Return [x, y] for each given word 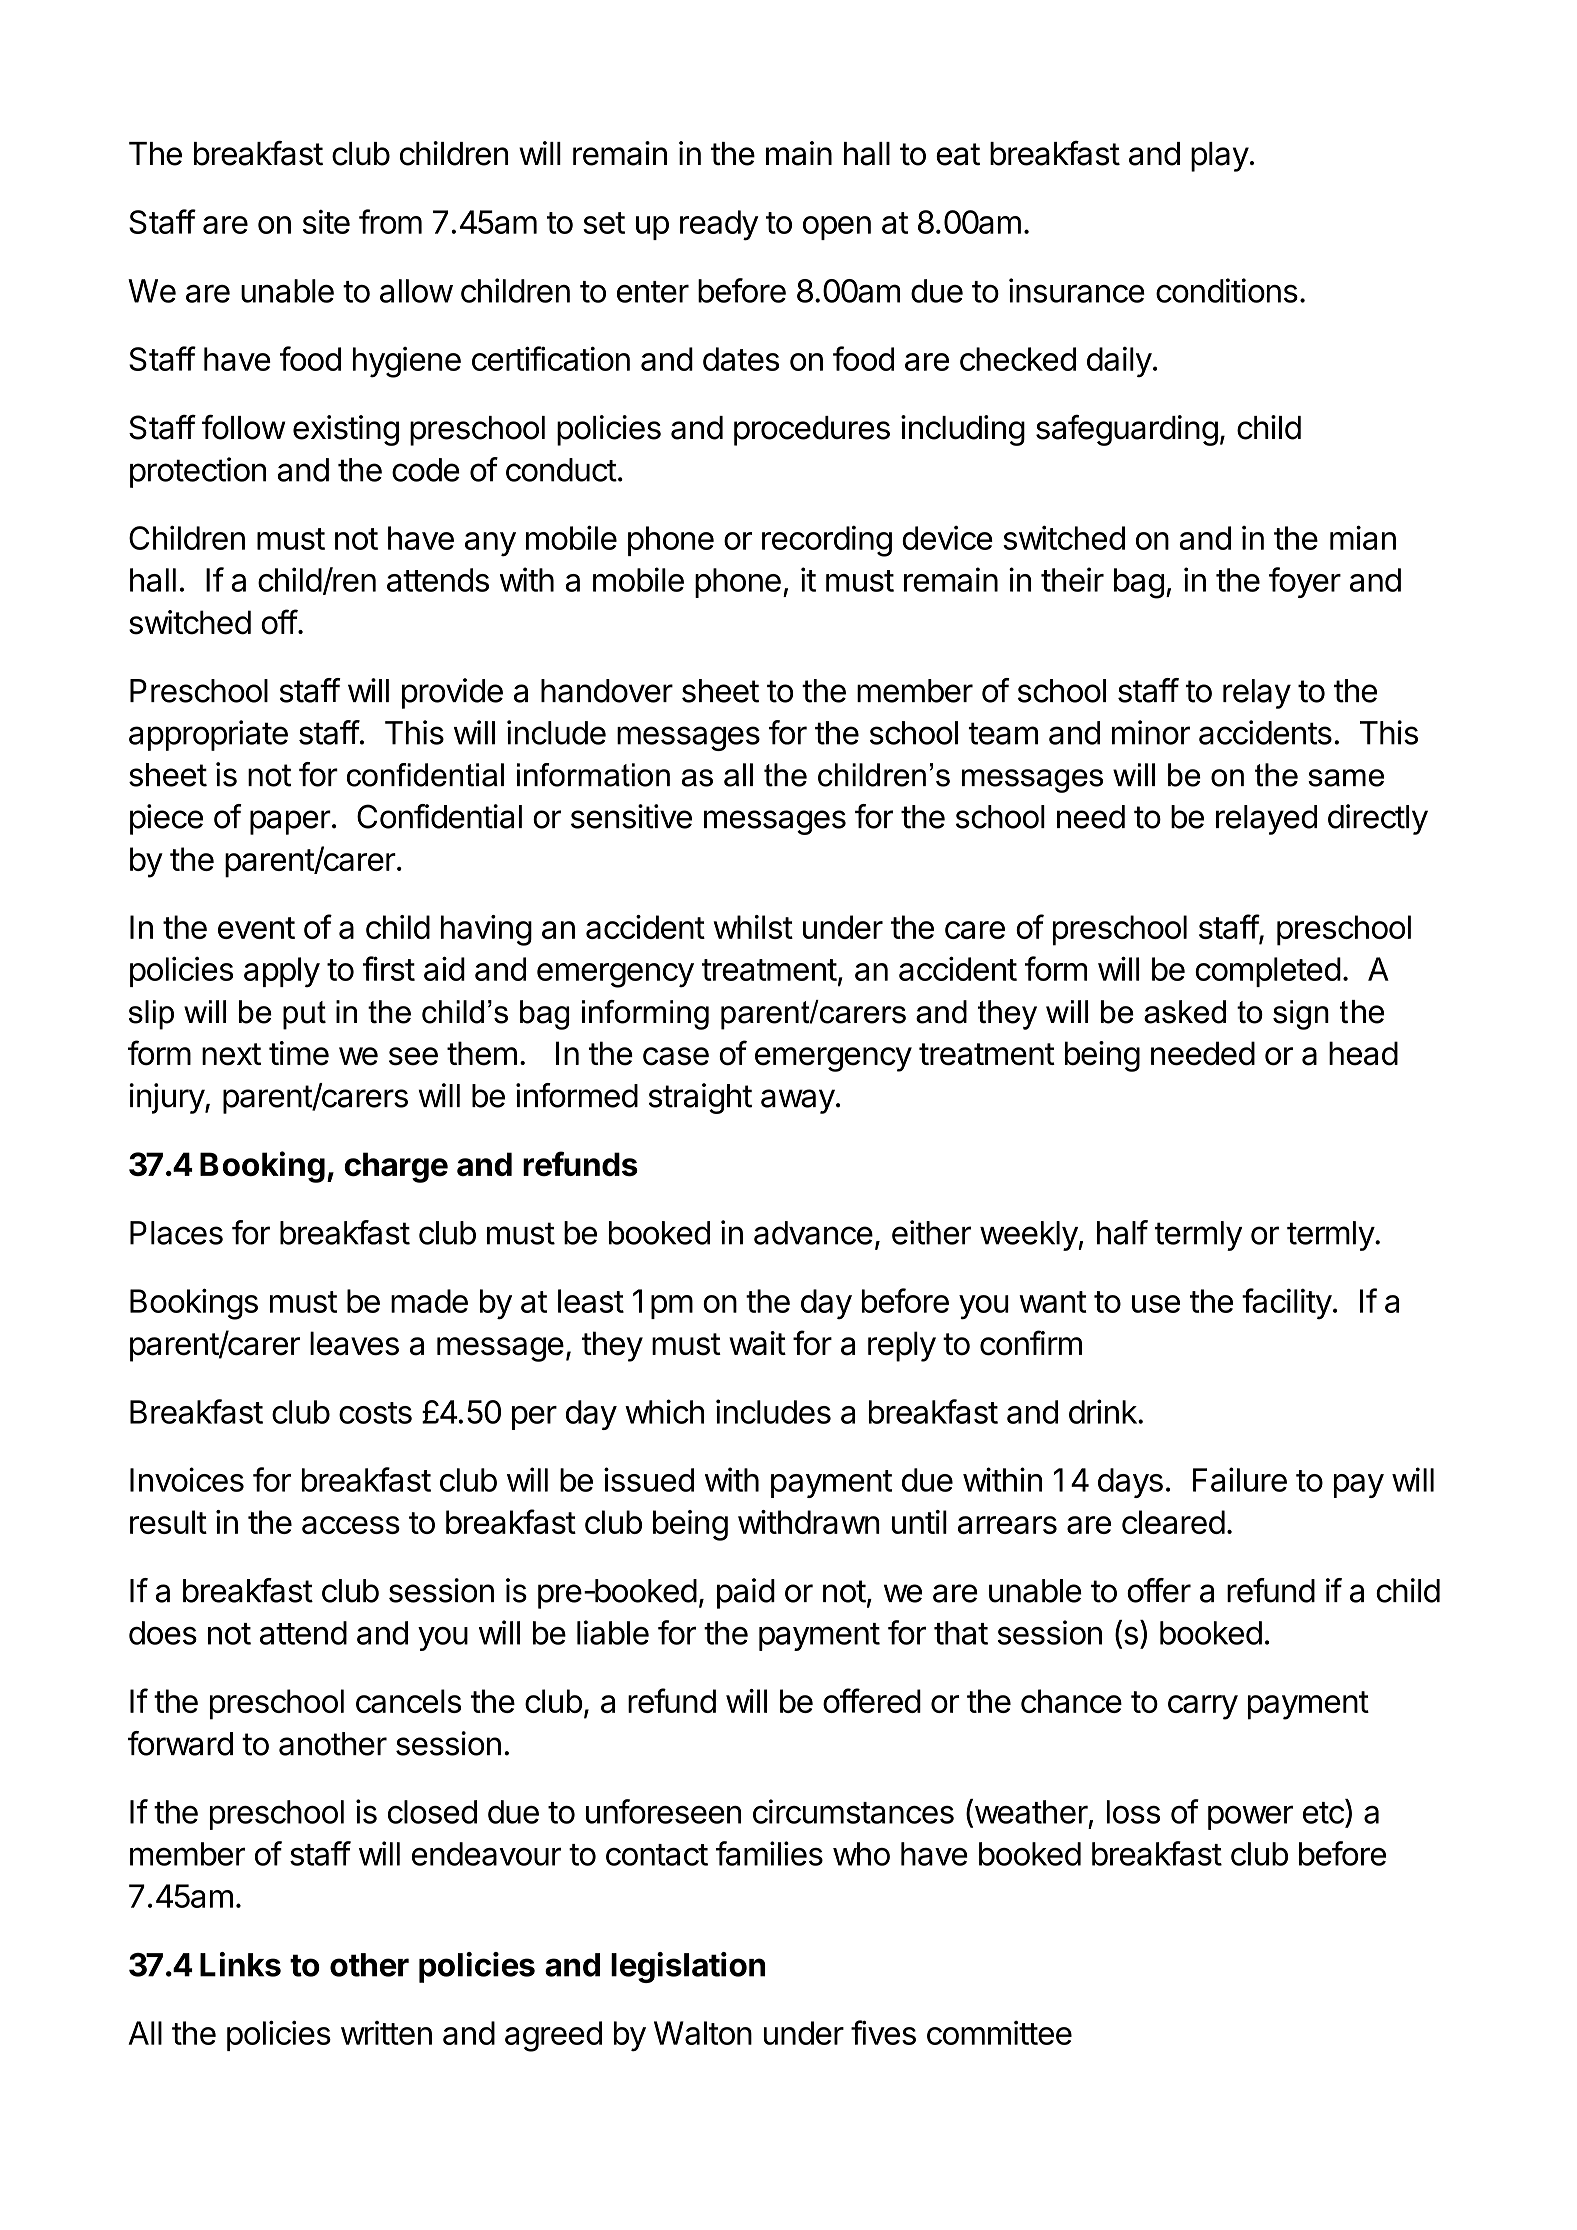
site [326, 222]
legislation [688, 1967]
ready [719, 225]
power [1250, 1817]
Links [240, 1964]
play [1220, 157]
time [299, 1053]
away [798, 1101]
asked [1185, 1012]
